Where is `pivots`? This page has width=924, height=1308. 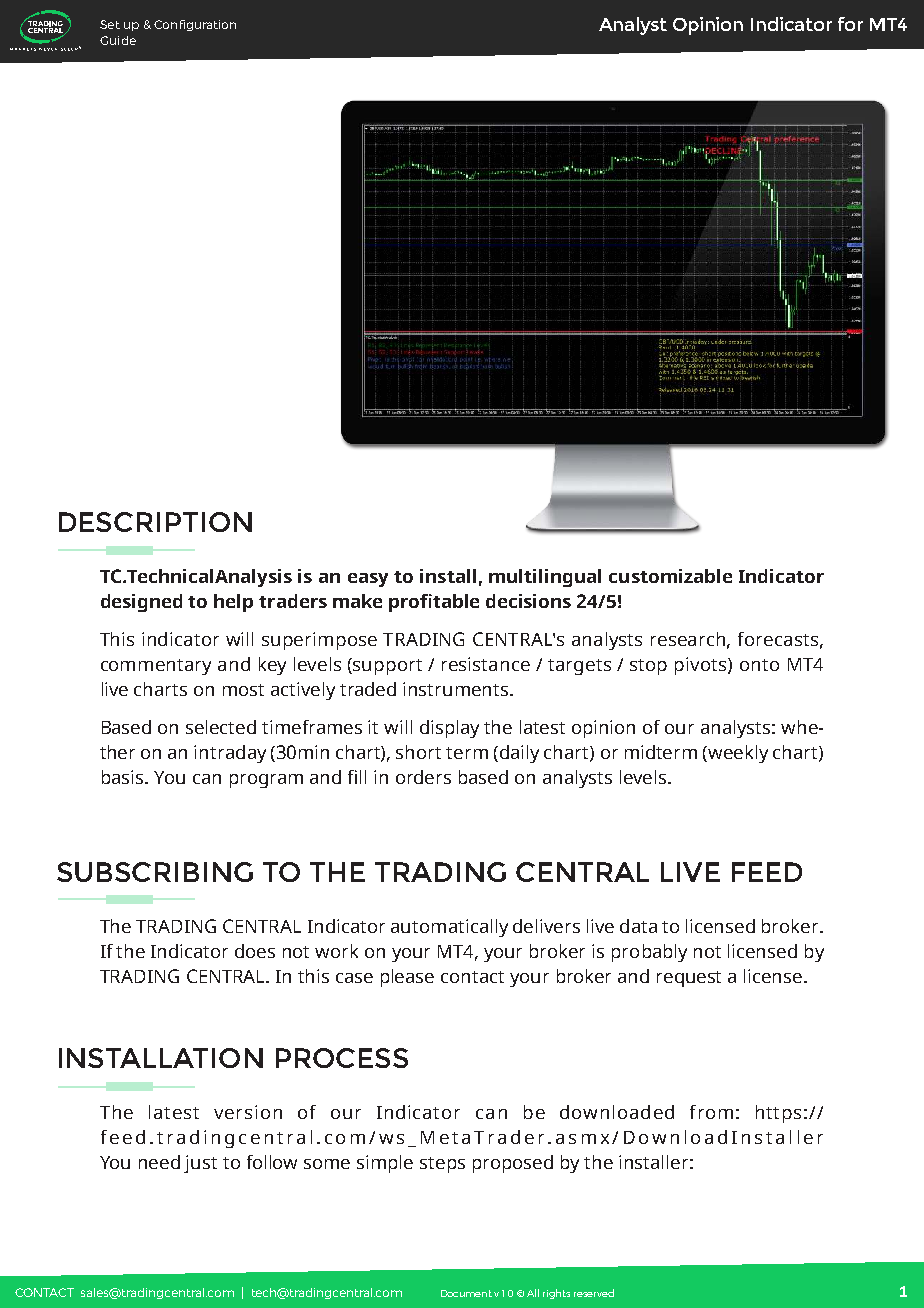 pivots is located at coordinates (702, 666).
